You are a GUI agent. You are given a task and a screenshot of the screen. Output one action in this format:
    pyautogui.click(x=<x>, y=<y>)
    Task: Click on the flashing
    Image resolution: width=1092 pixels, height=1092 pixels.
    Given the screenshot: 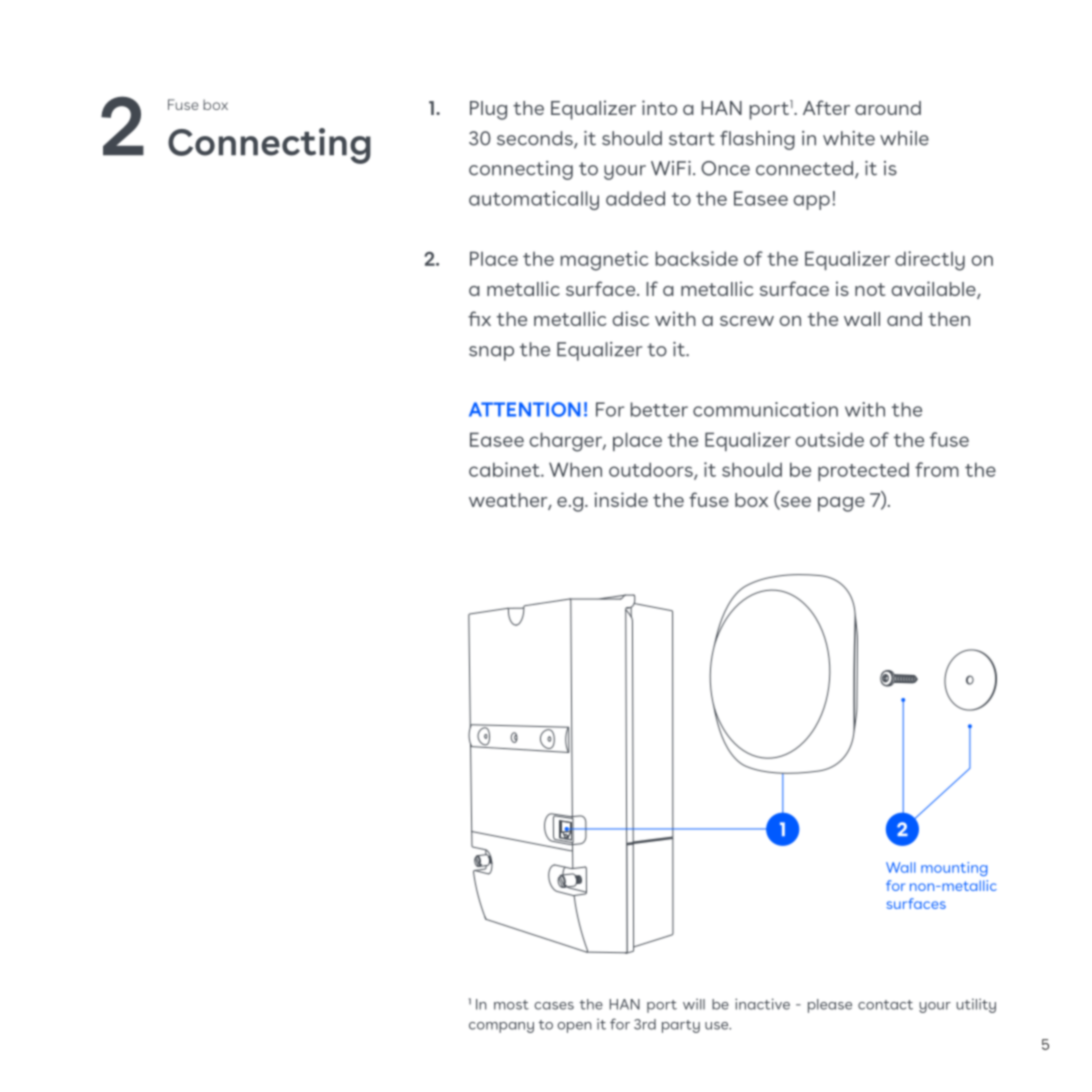 What is the action you would take?
    pyautogui.click(x=757, y=140)
